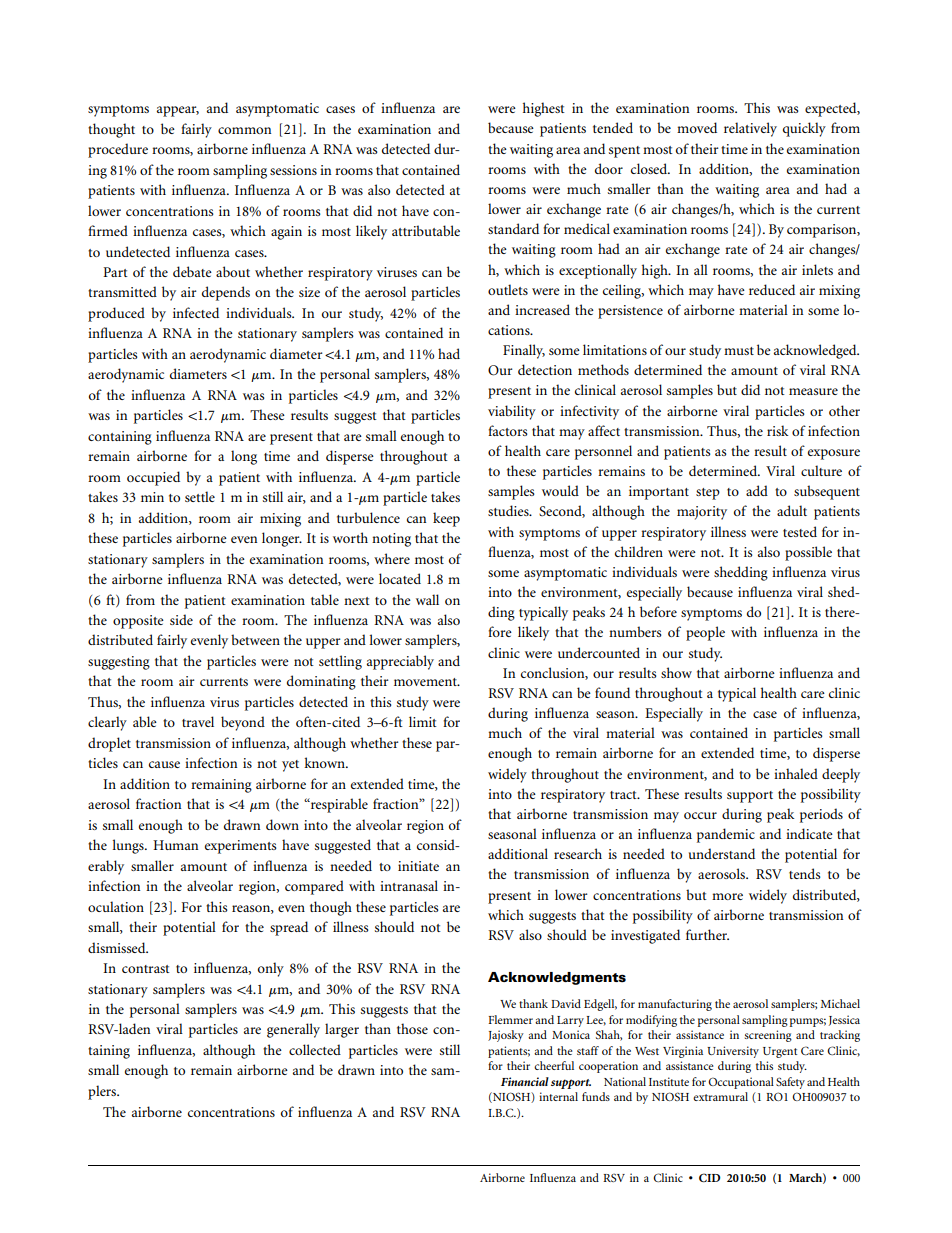 Image resolution: width=952 pixels, height=1233 pixels. Describe the element at coordinates (525, 1081) in the document. I see `Financial` at that location.
